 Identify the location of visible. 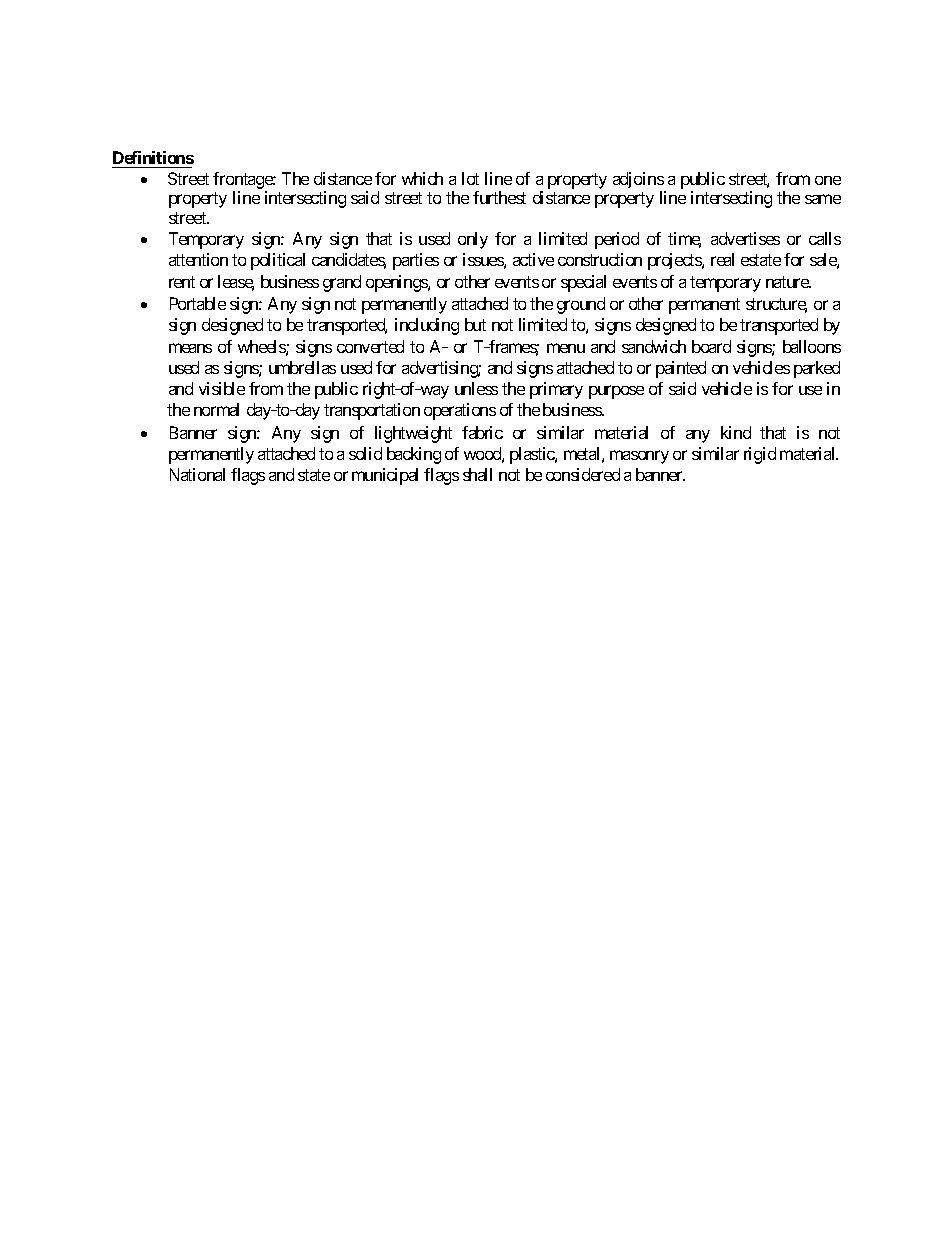
(222, 388).
